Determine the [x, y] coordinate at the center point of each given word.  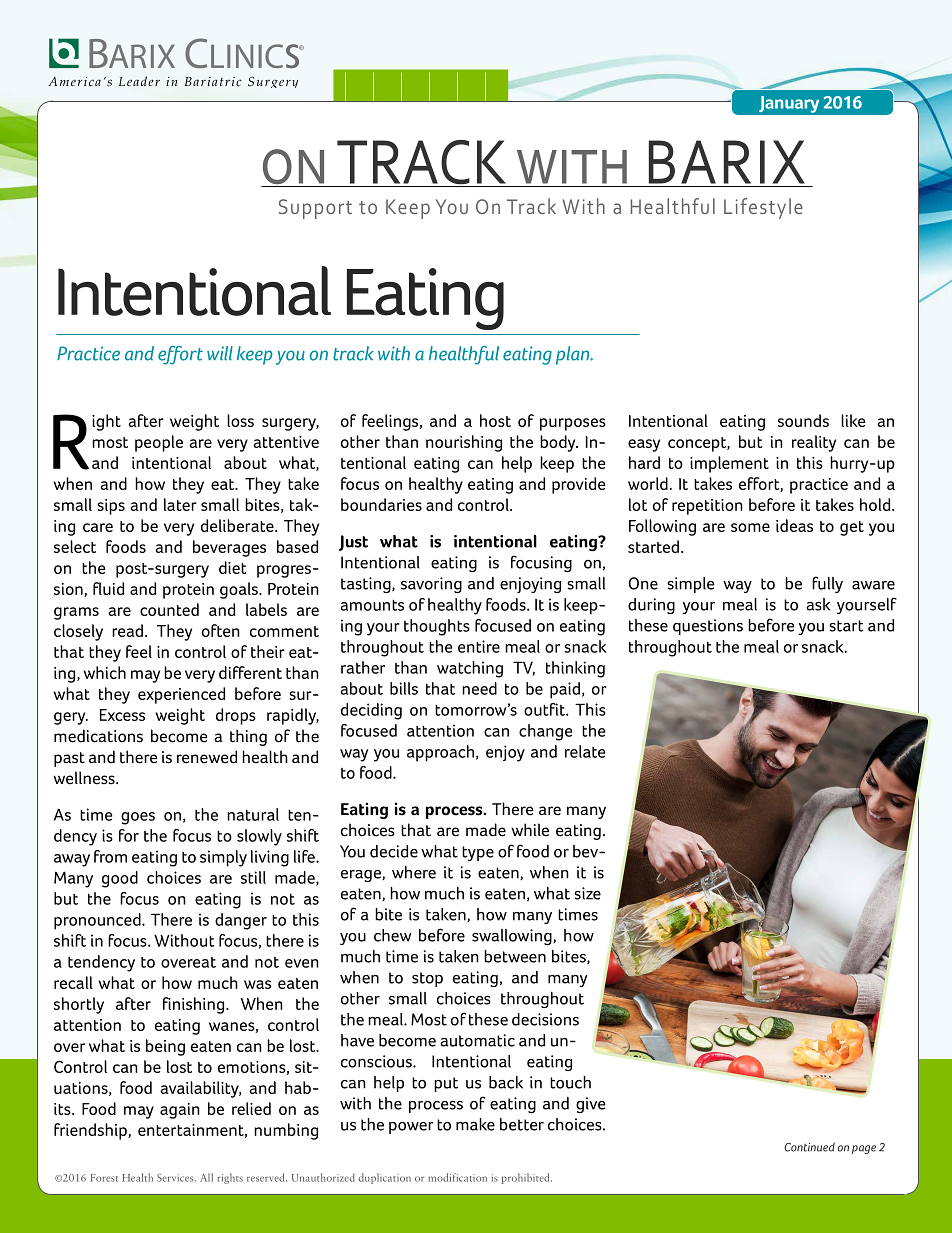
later [180, 504]
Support [315, 209]
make [475, 1124]
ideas [794, 525]
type [478, 853]
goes [138, 818]
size [587, 893]
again [180, 1111]
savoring [431, 585]
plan [574, 355]
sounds [803, 420]
